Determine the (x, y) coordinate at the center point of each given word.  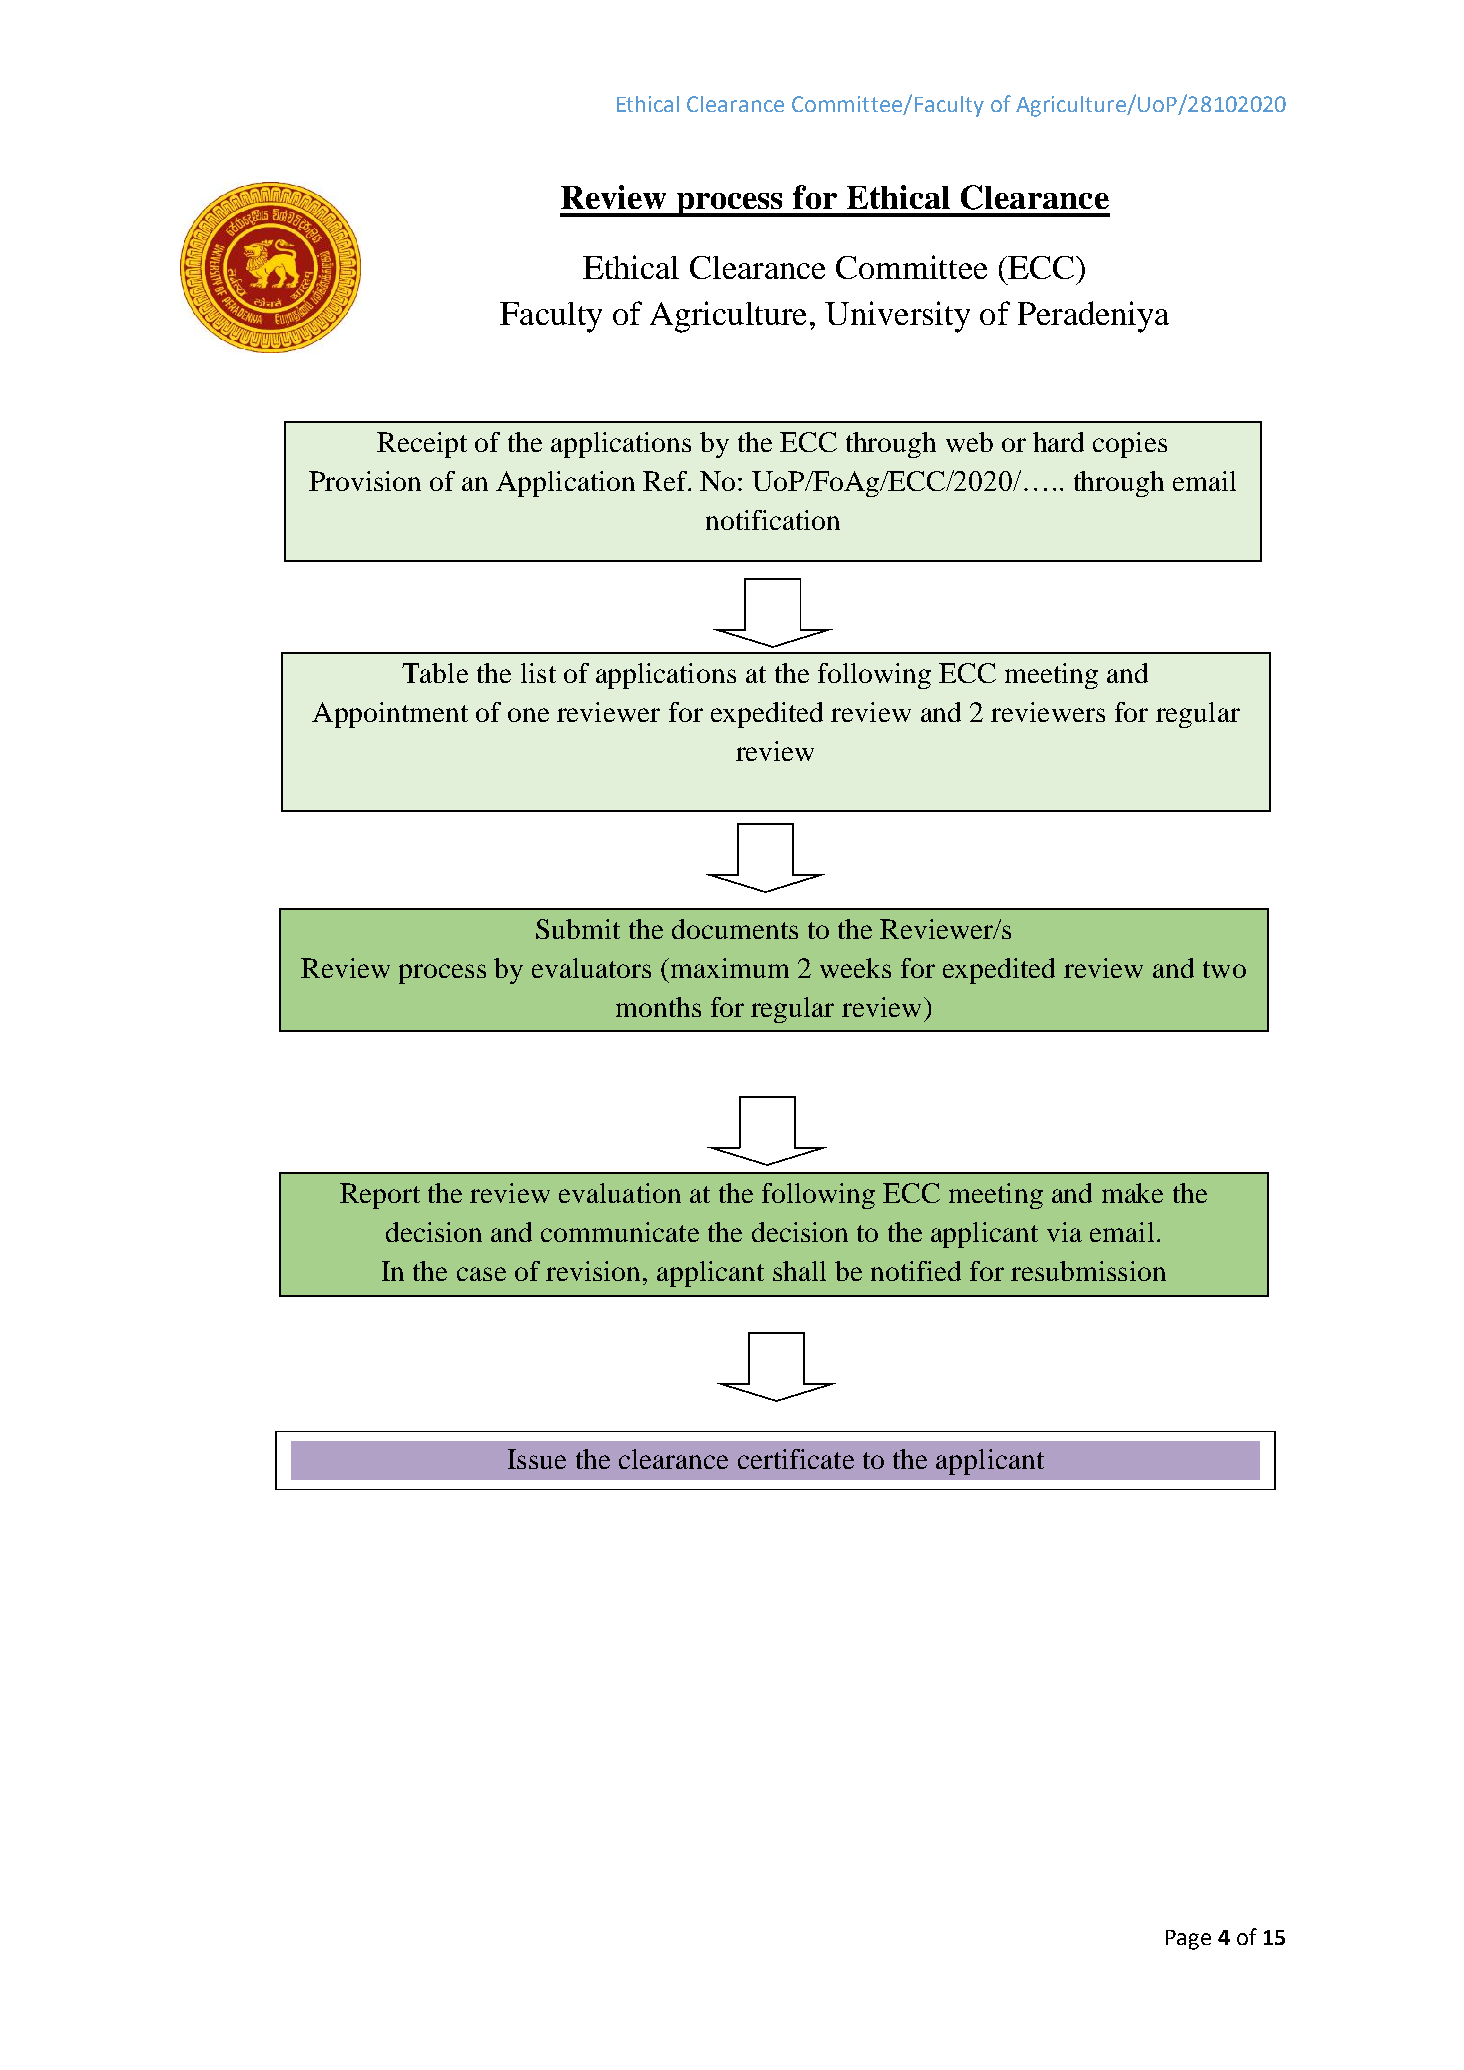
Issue (537, 1459)
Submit (578, 929)
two (1224, 969)
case (481, 1274)
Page (1188, 1940)
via (1064, 1232)
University (897, 317)
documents (735, 929)
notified (916, 1271)
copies (1130, 445)
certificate (796, 1459)
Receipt (422, 445)
